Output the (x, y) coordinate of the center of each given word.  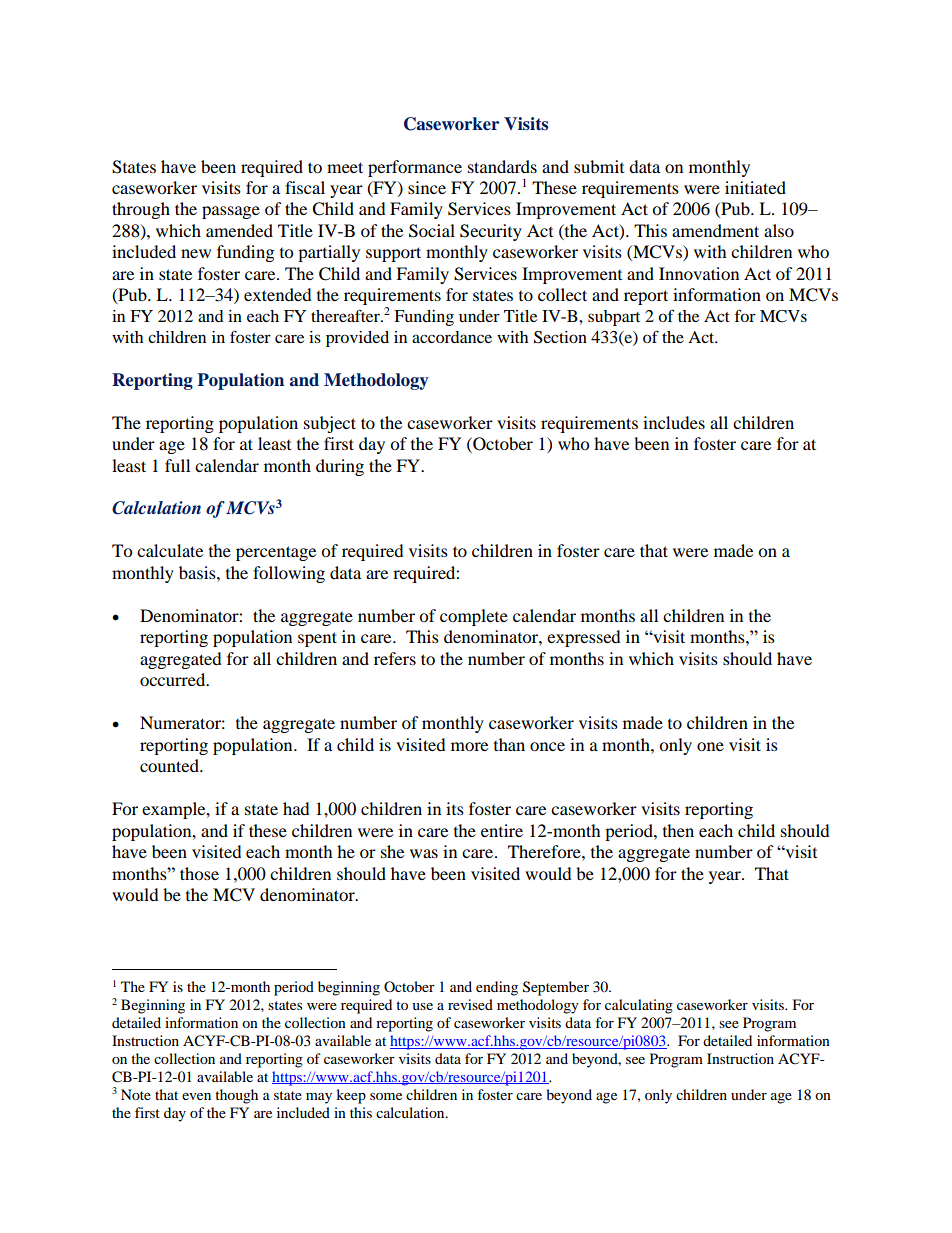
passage (231, 212)
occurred (174, 679)
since (427, 187)
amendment (715, 230)
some (386, 1096)
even (196, 1096)
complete (474, 617)
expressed (584, 638)
